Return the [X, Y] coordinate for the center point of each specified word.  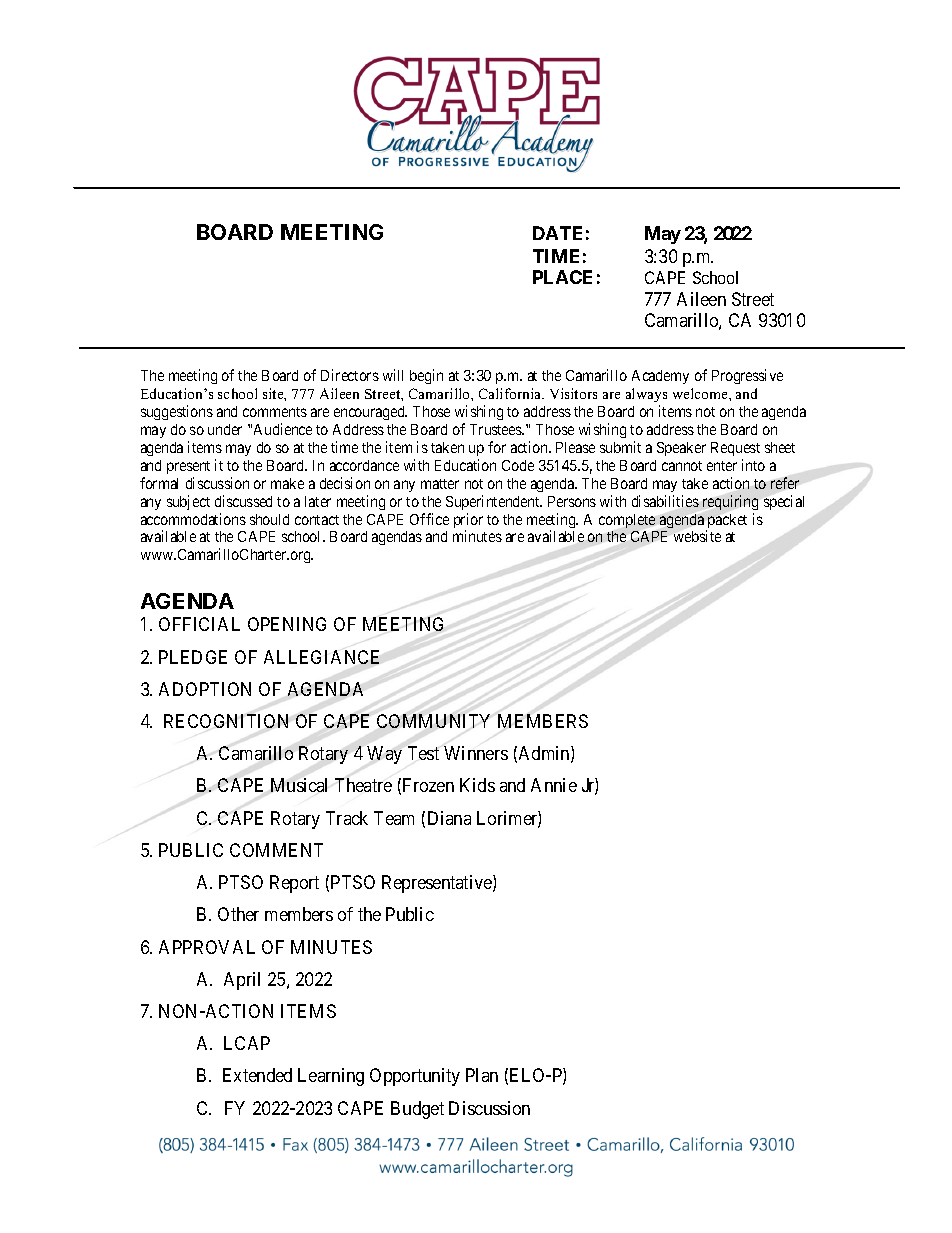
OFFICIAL [199, 624]
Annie [554, 785]
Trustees [497, 429]
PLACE [562, 277]
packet [726, 522]
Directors [350, 375]
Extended [257, 1075]
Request [735, 449]
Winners [476, 753]
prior [468, 522]
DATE [557, 233]
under [225, 429]
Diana [449, 818]
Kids [477, 785]
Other [238, 914]
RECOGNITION [226, 721]
